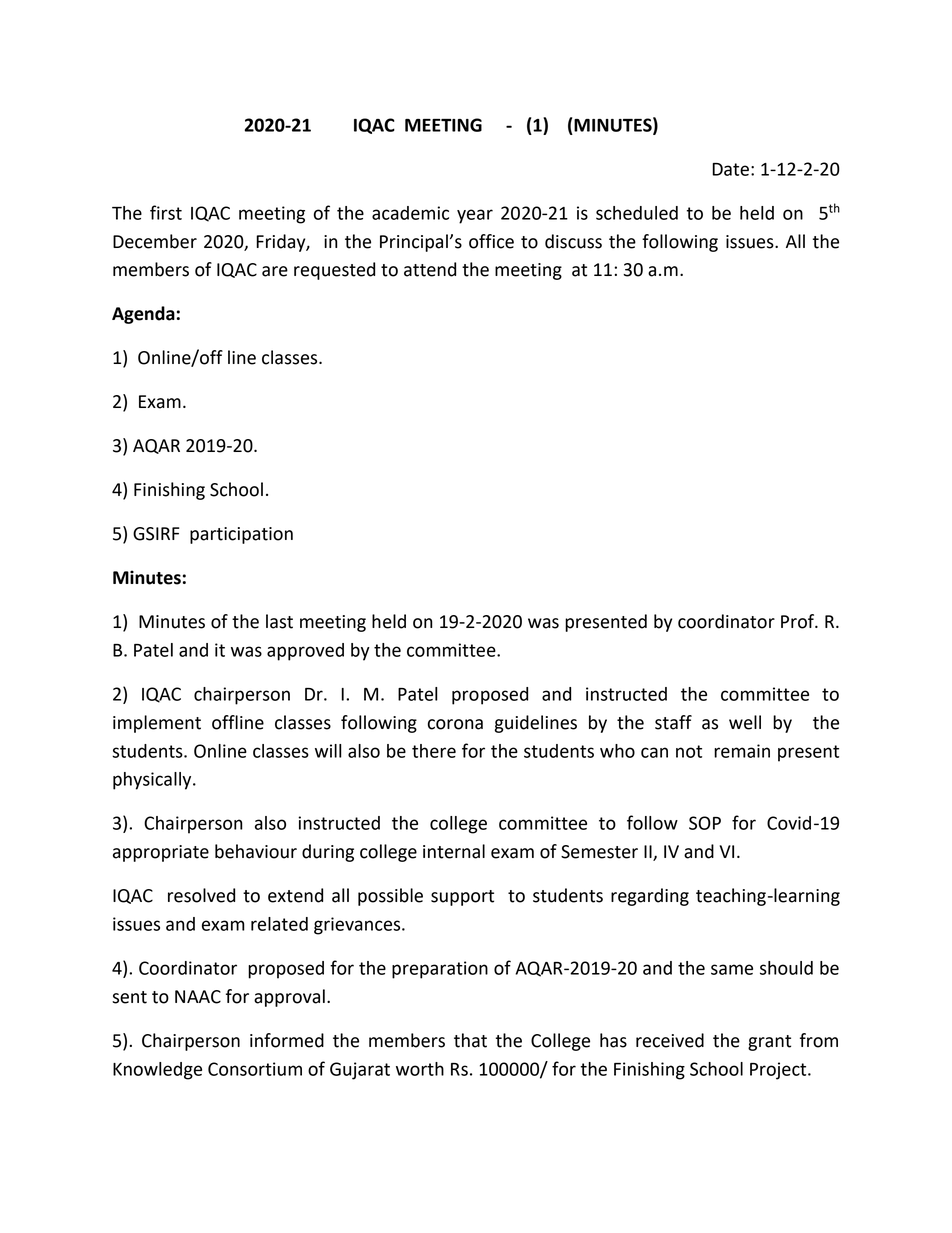 The image size is (952, 1233). Describe the element at coordinates (166, 212) in the page. I see `first` at that location.
